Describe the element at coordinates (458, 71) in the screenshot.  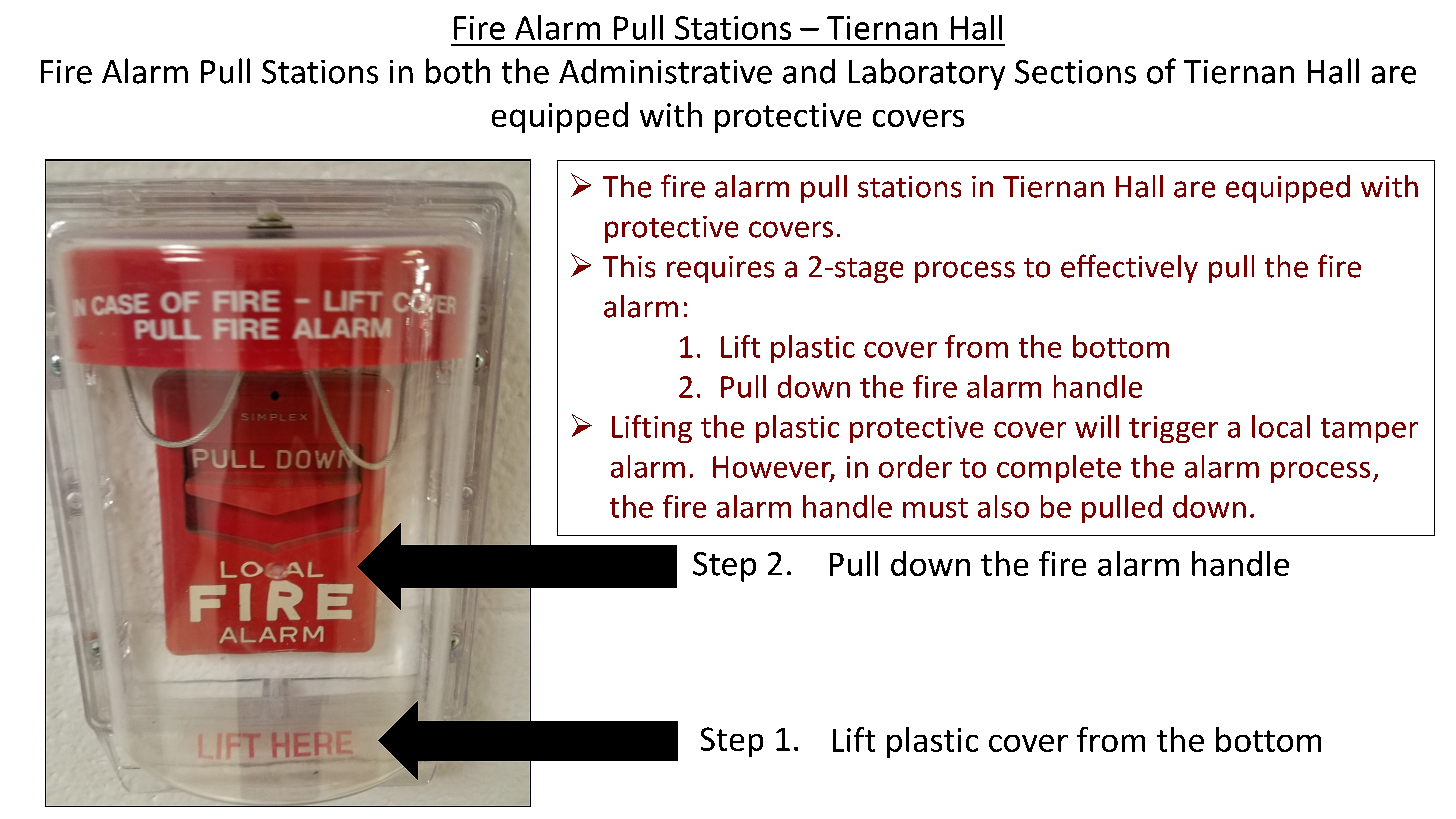
I see `both` at that location.
